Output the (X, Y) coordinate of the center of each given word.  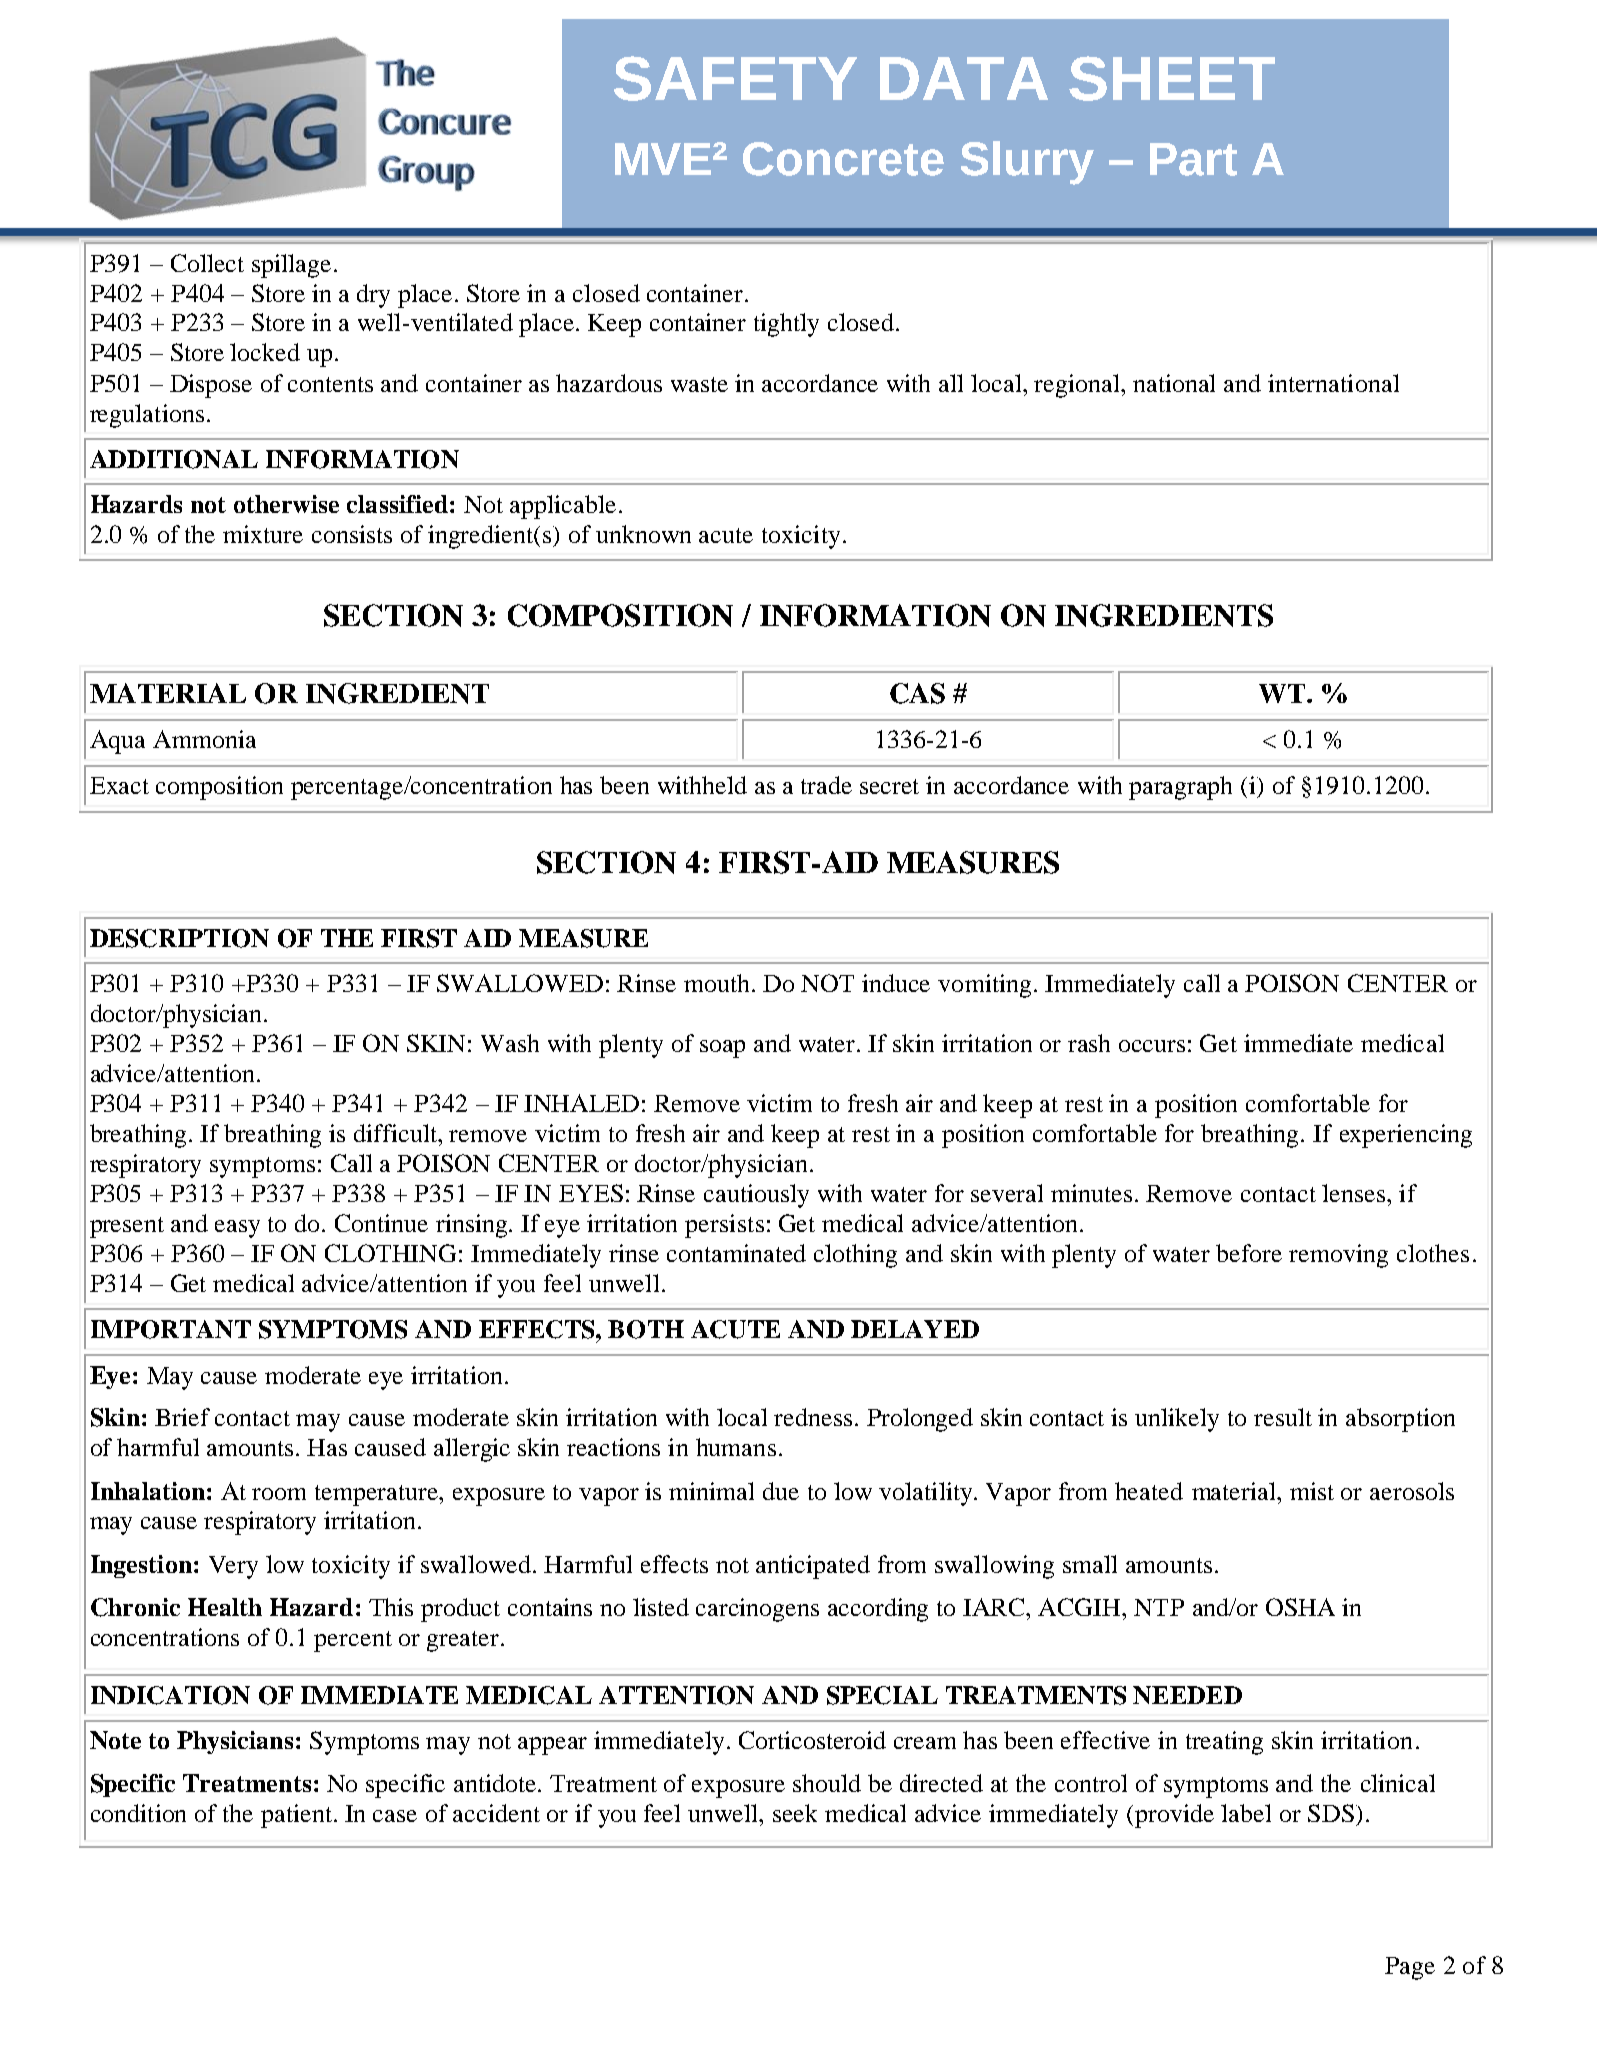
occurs (1152, 1046)
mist (1312, 1491)
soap (722, 1049)
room (279, 1494)
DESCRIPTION (179, 938)
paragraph (1180, 788)
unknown (643, 534)
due (781, 1491)
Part (1193, 159)
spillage (291, 266)
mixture (263, 534)
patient (296, 1816)
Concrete (843, 159)
